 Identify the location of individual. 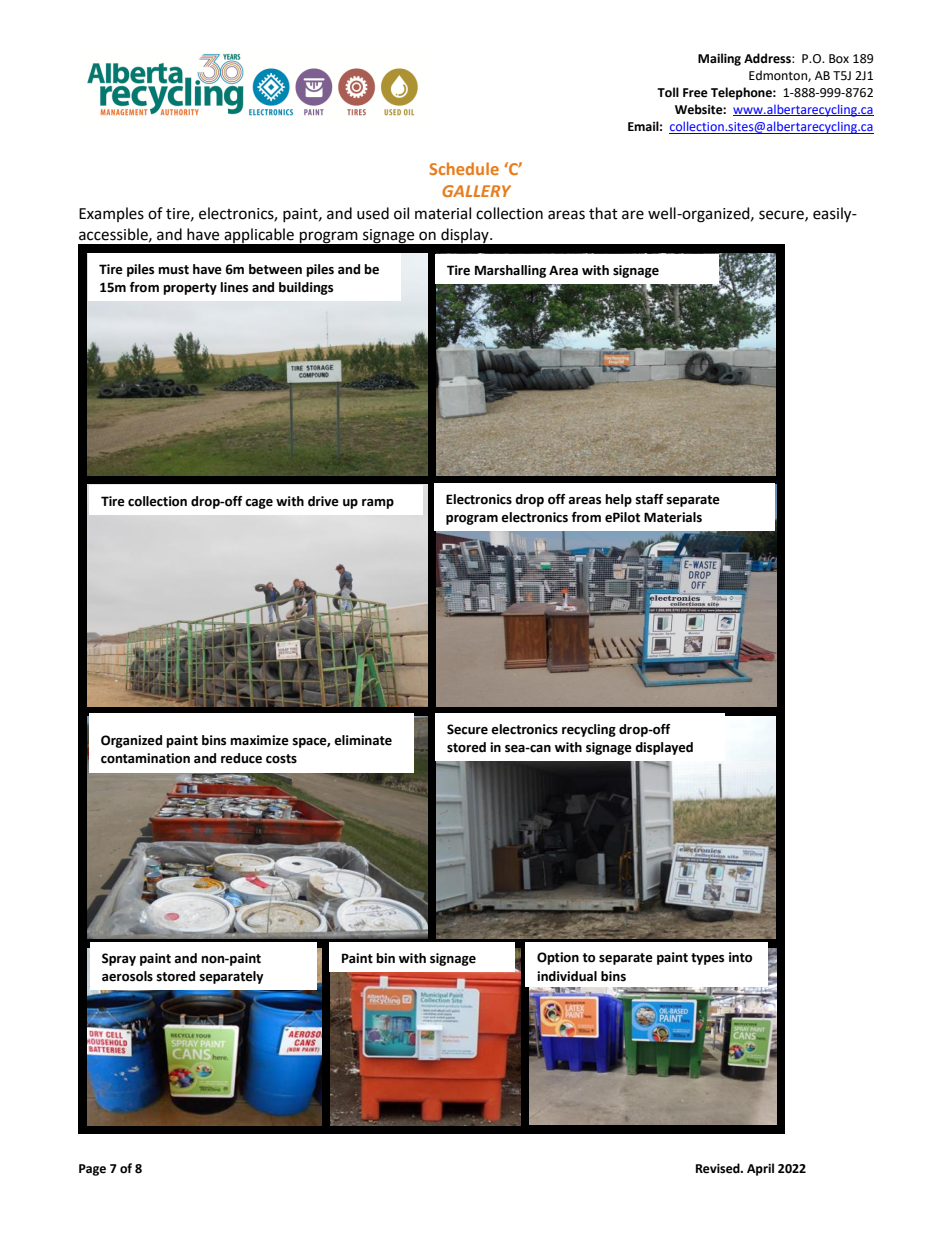
(567, 976).
